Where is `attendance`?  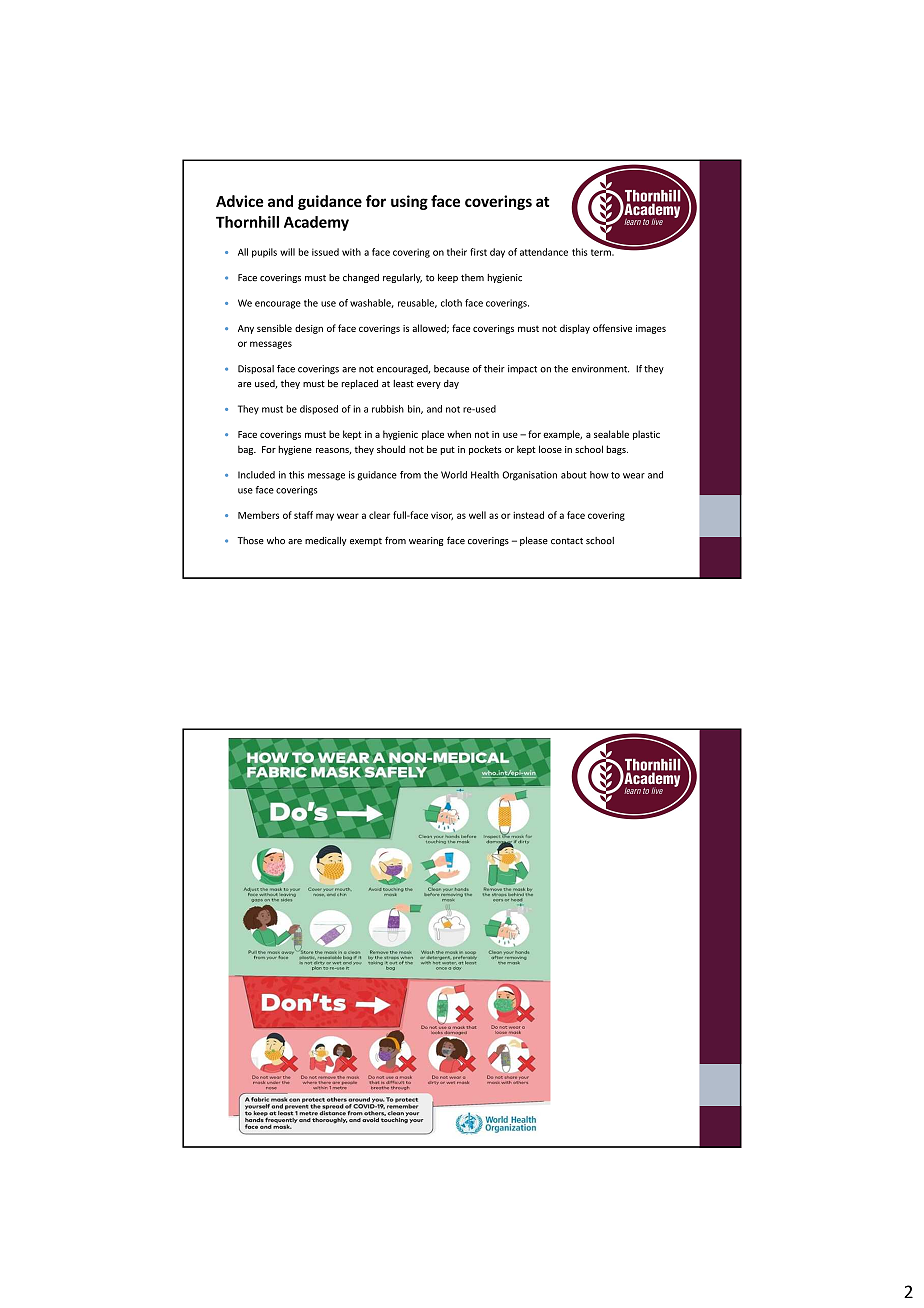 attendance is located at coordinates (544, 252).
